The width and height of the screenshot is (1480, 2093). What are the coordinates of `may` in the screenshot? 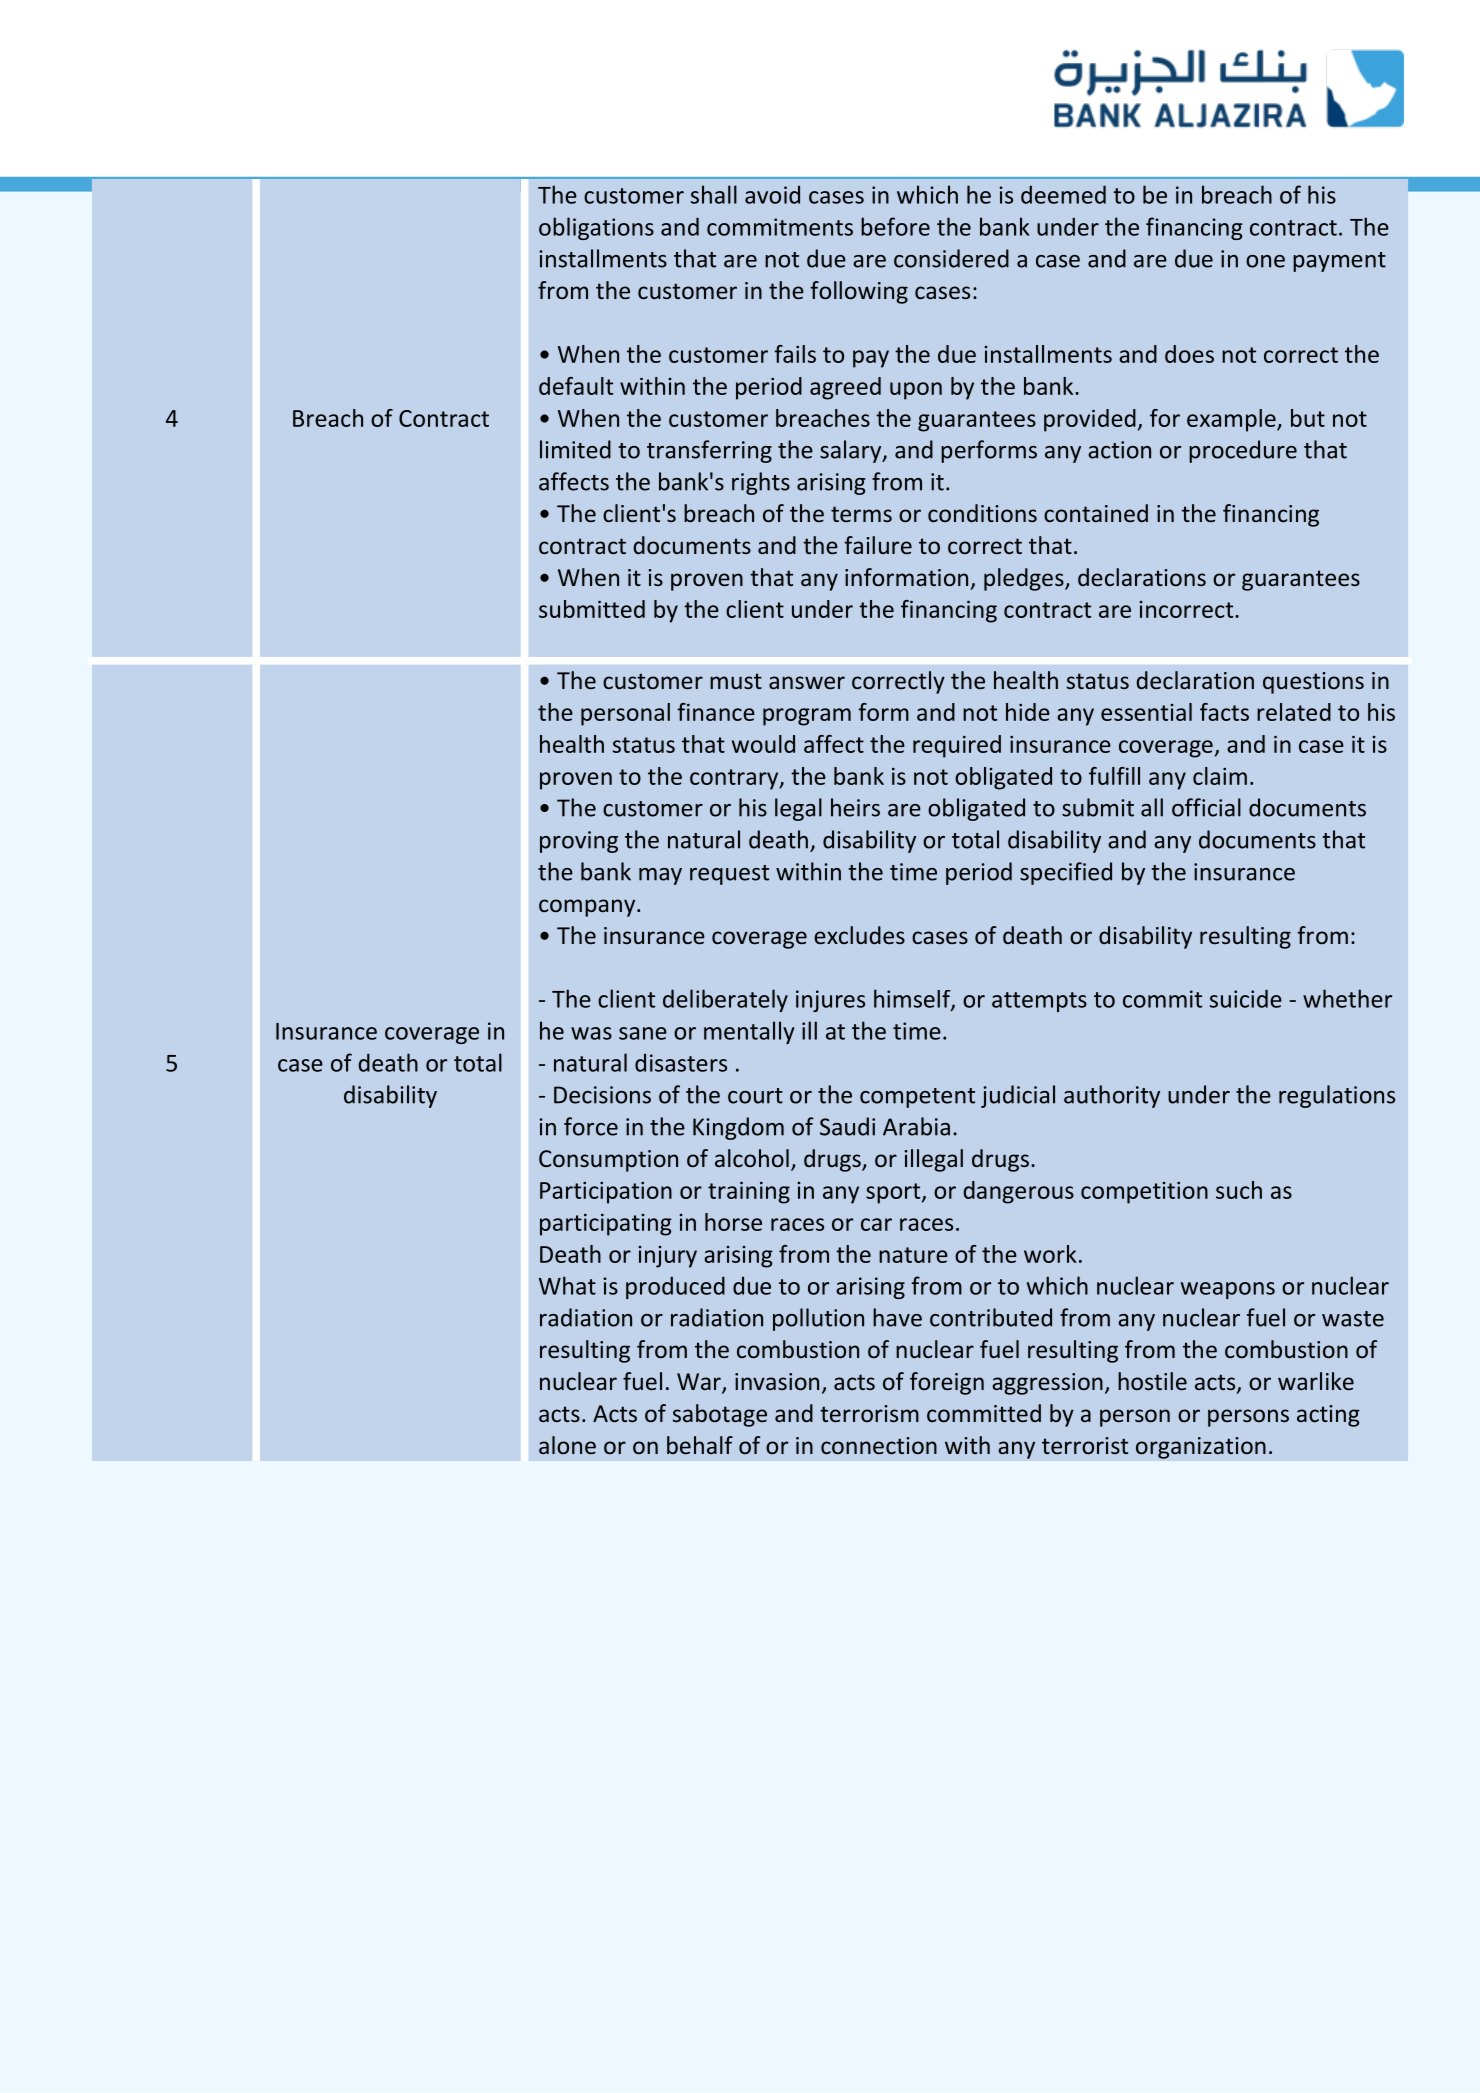 It's located at (660, 876).
